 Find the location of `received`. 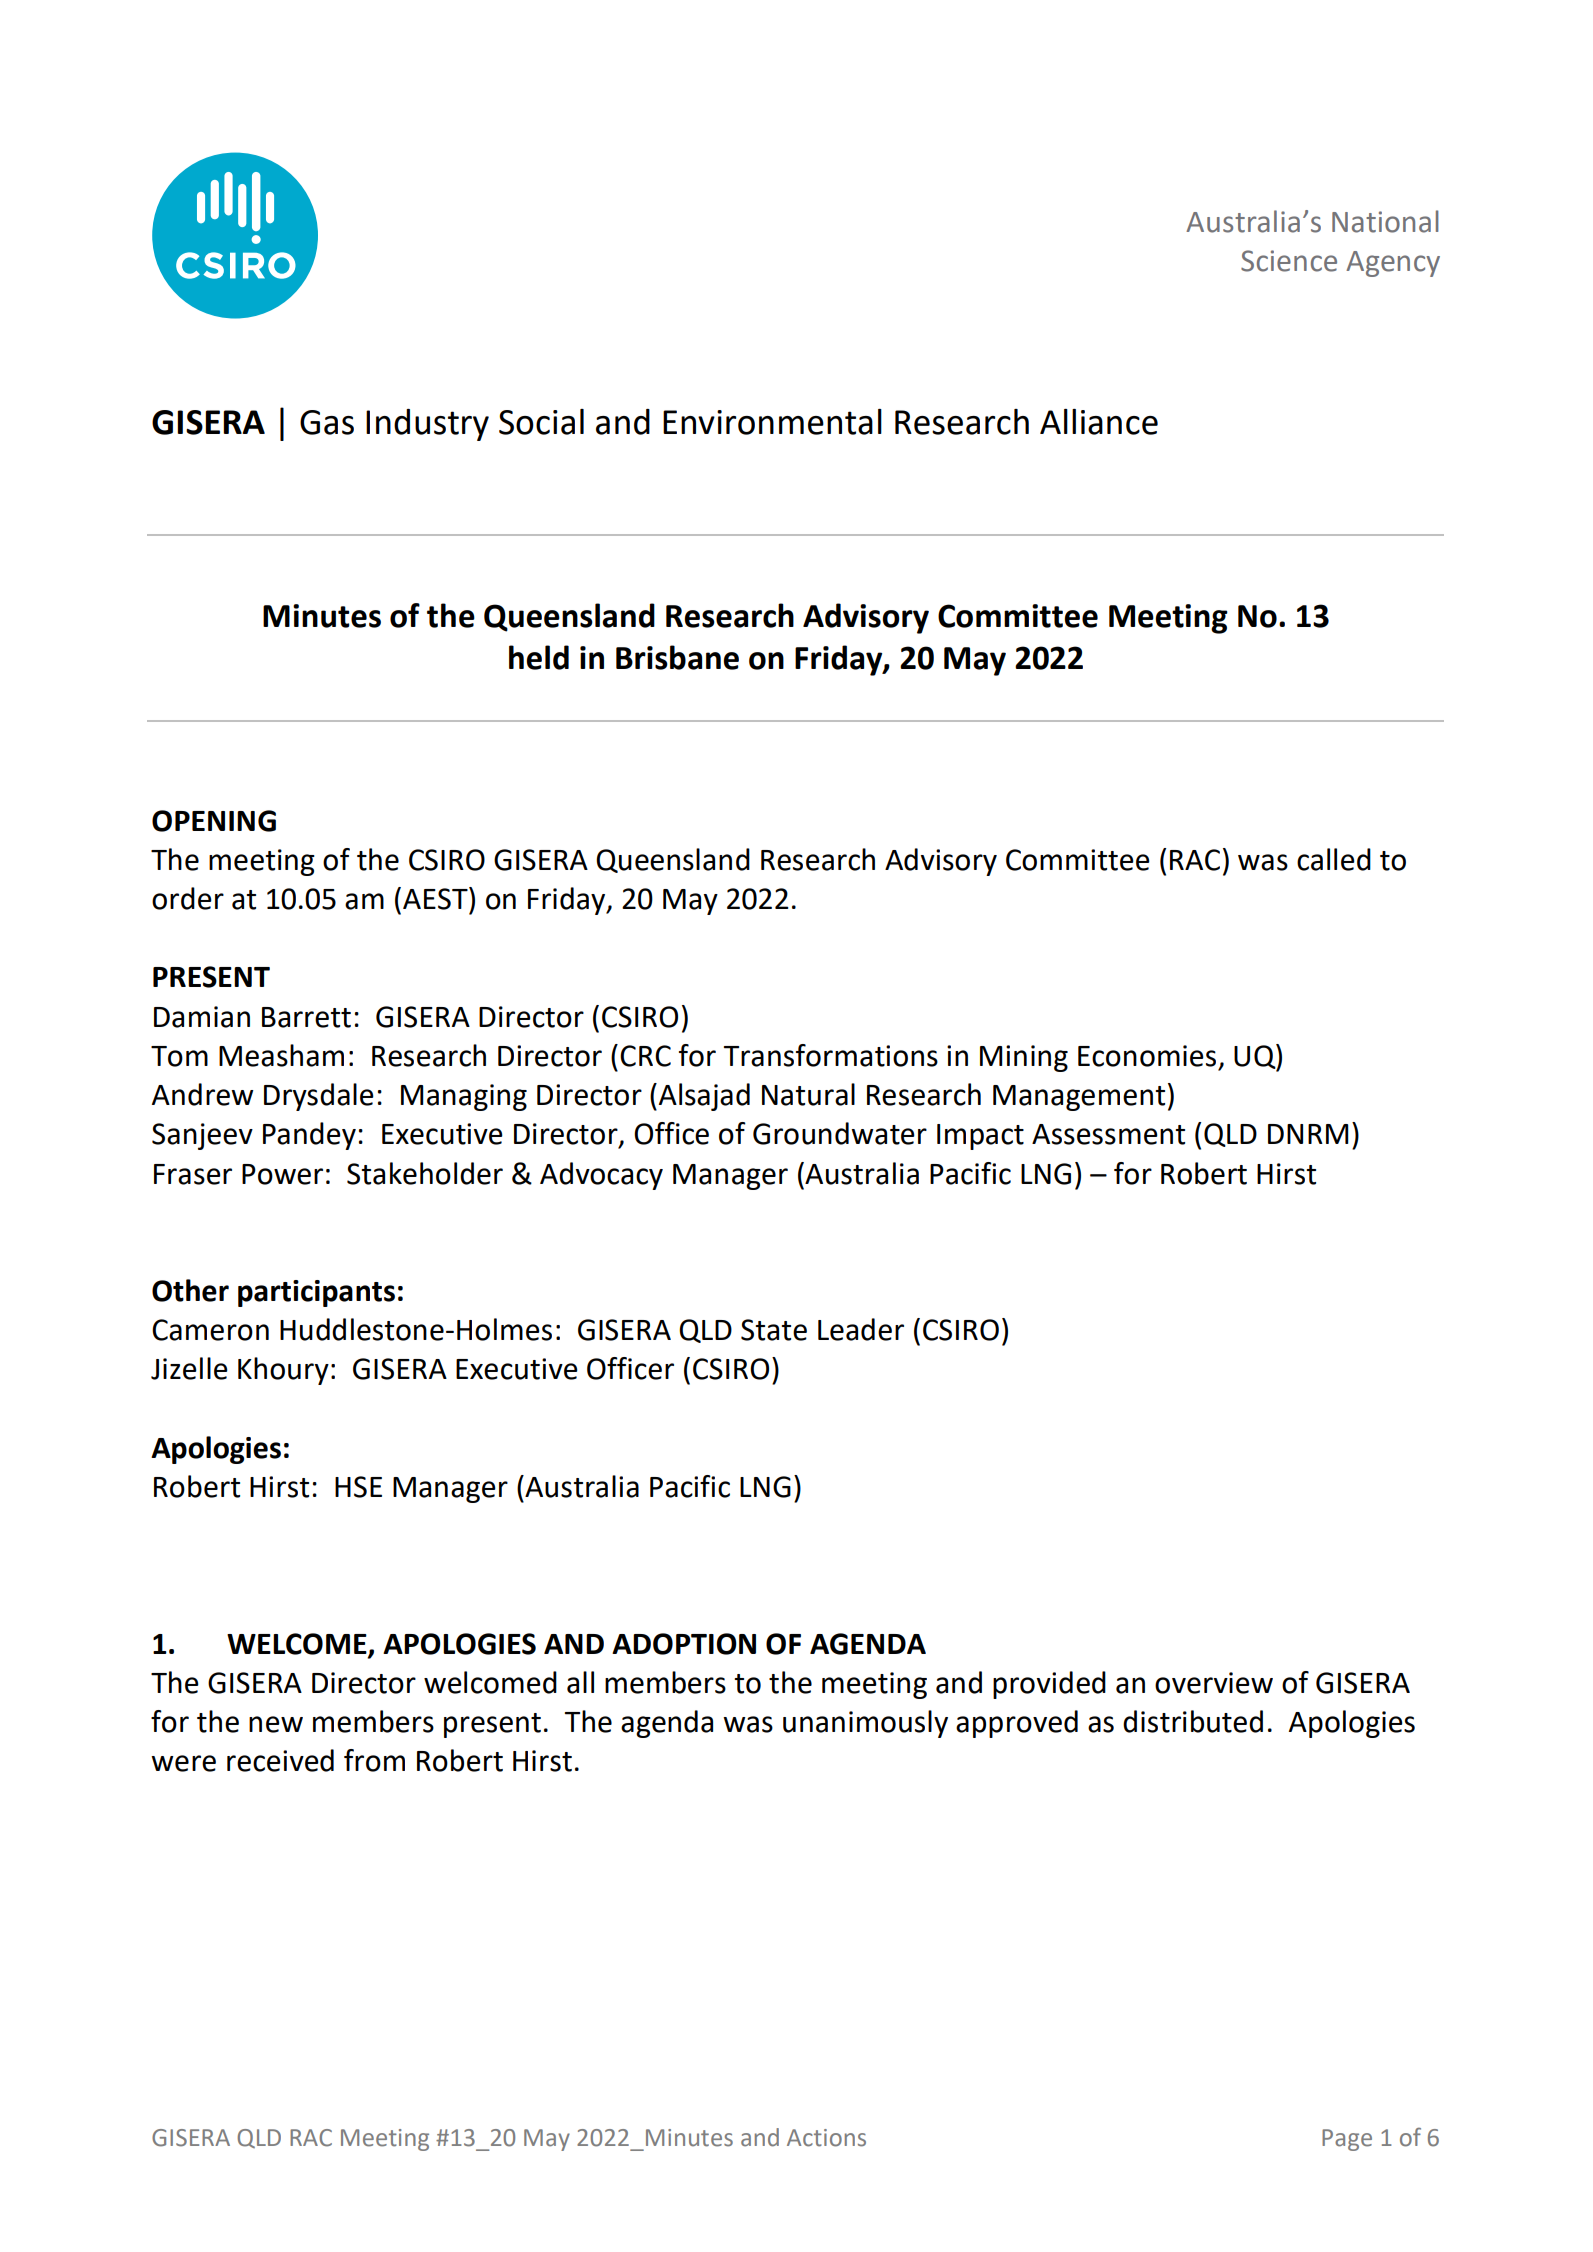

received is located at coordinates (280, 1760).
